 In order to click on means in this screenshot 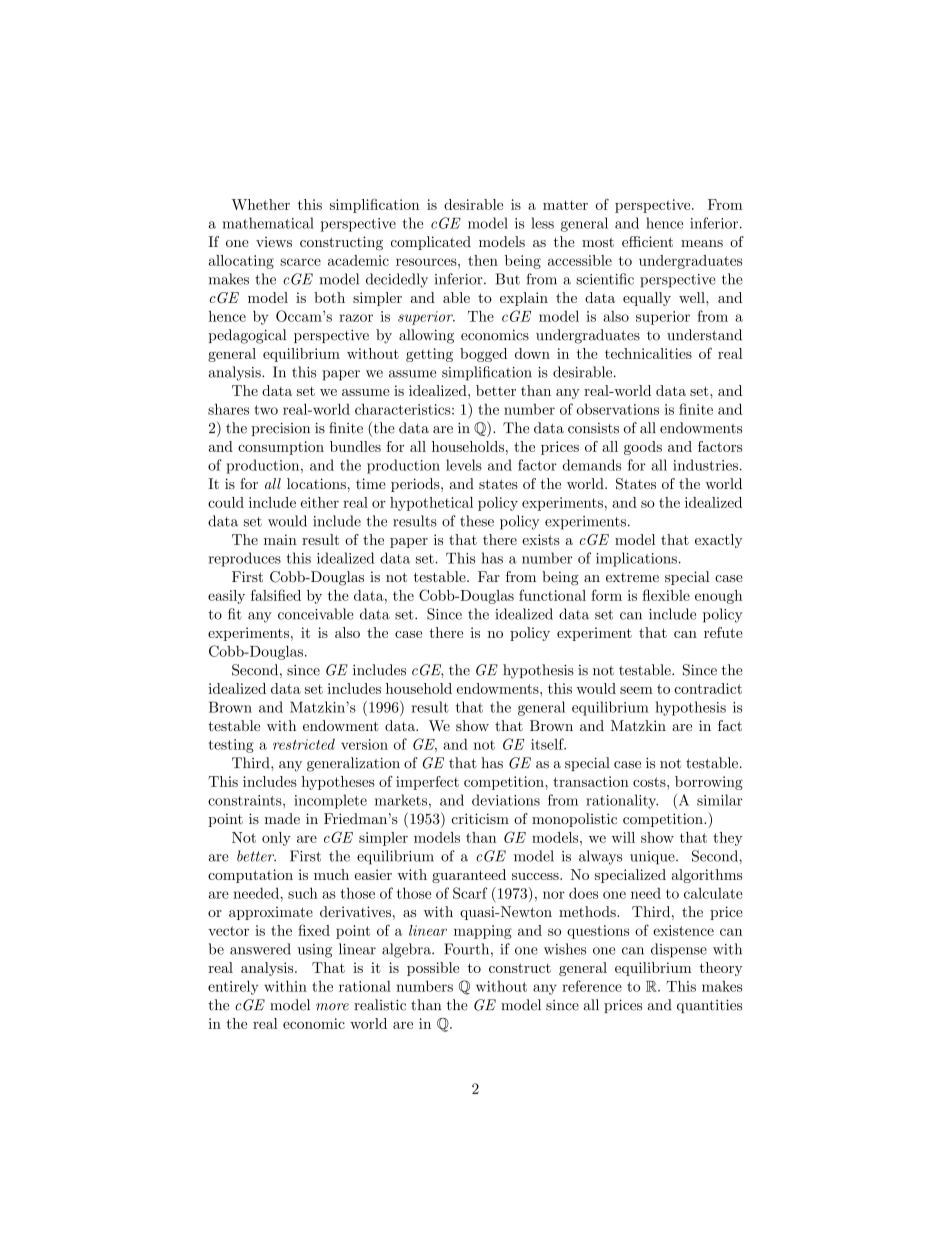, I will do `click(702, 243)`.
